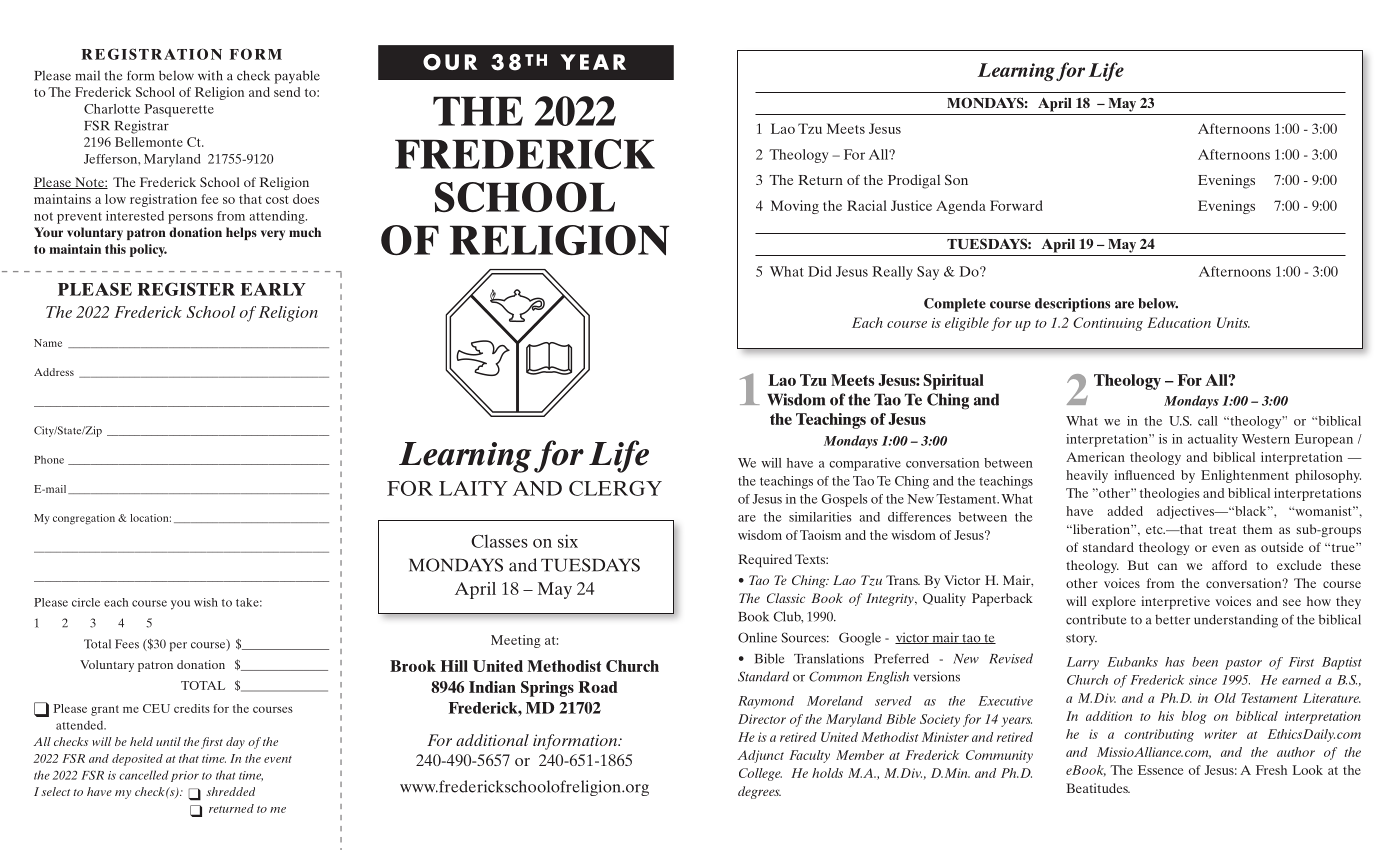 Image resolution: width=1400 pixels, height=850 pixels. What do you see at coordinates (186, 289) in the screenshot?
I see `REGISTER` at bounding box center [186, 289].
